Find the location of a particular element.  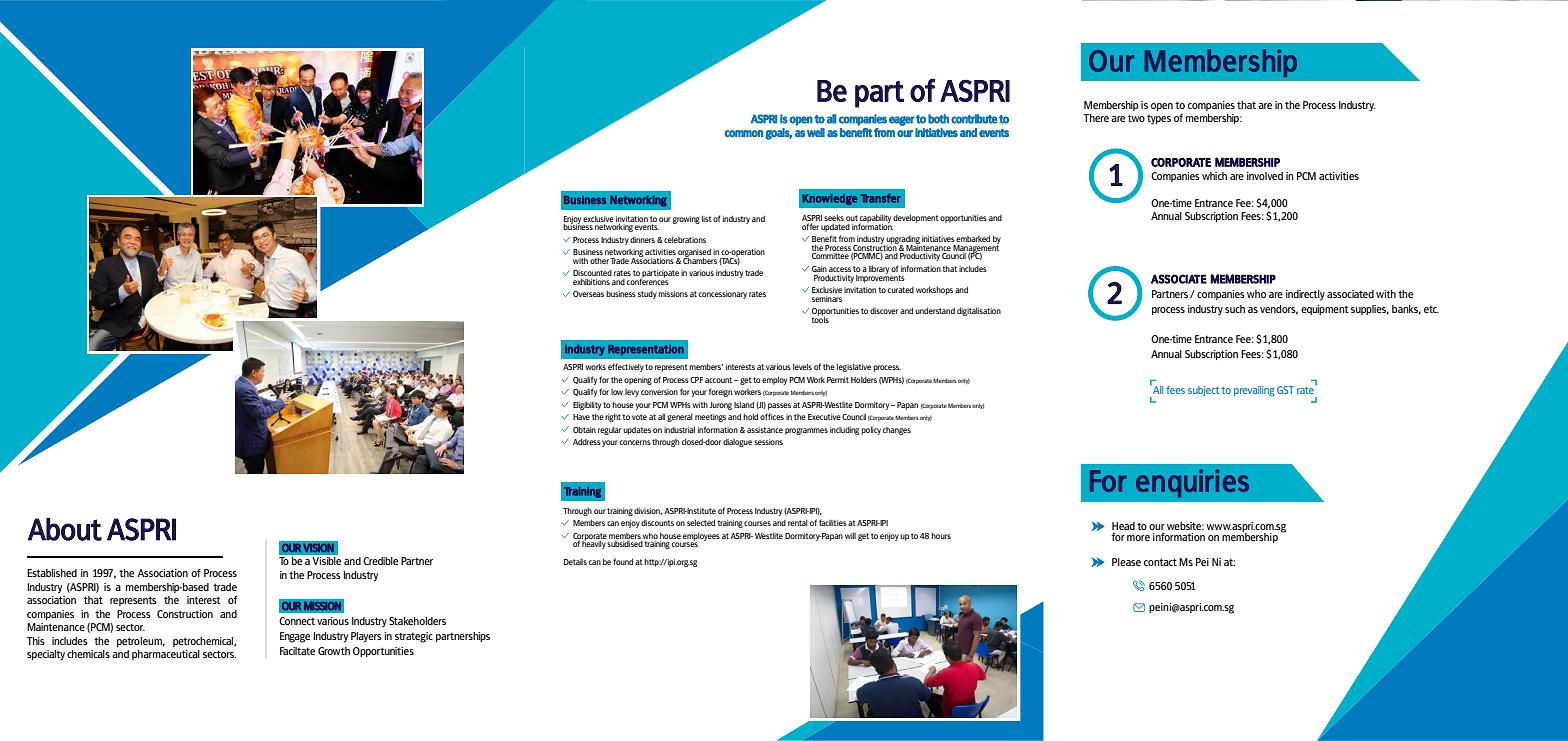

pharmaceutical is located at coordinates (166, 655).
